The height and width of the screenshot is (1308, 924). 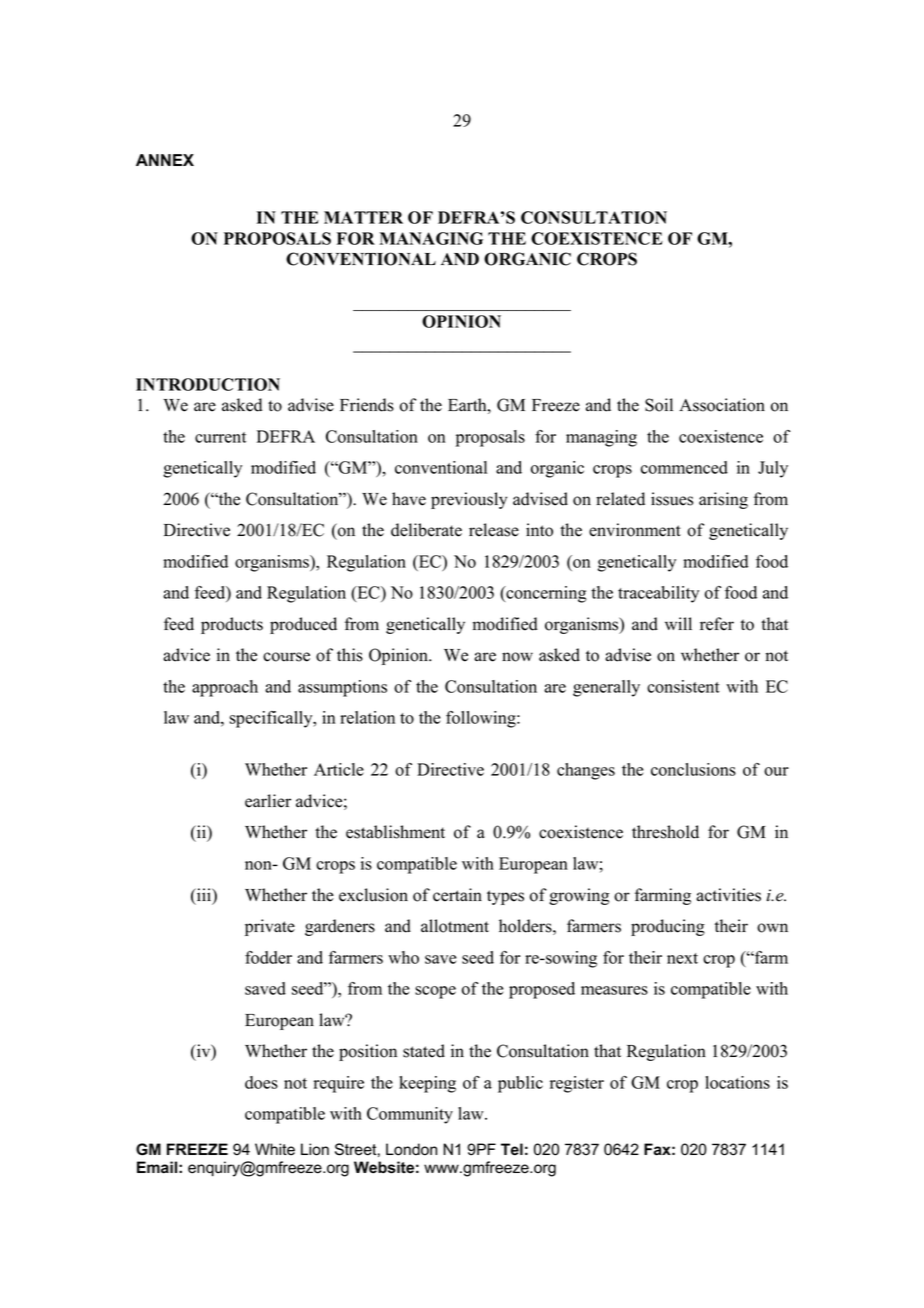 What do you see at coordinates (494, 530) in the screenshot?
I see `release` at bounding box center [494, 530].
